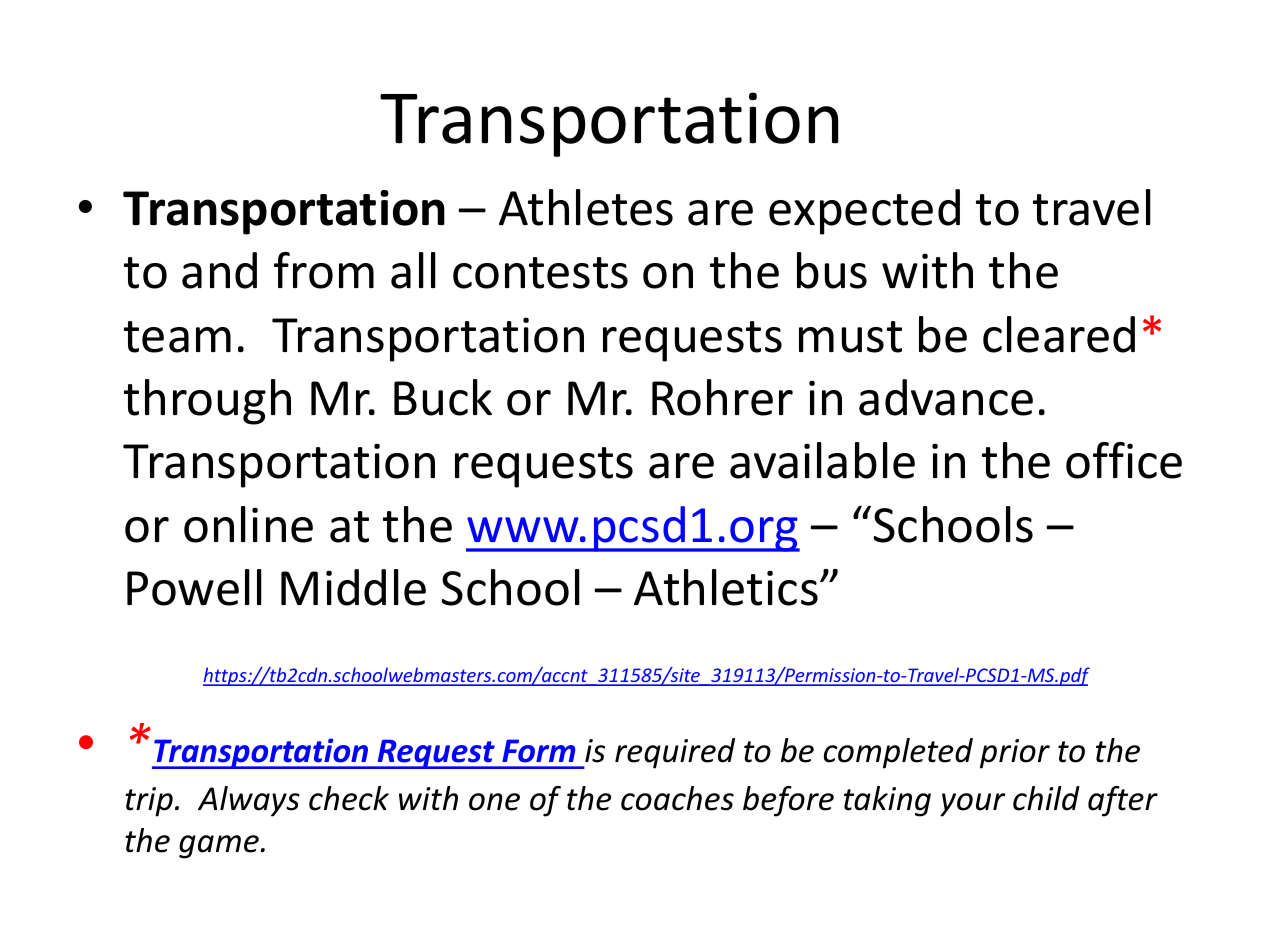  What do you see at coordinates (722, 397) in the page?
I see `Rohrer` at bounding box center [722, 397].
